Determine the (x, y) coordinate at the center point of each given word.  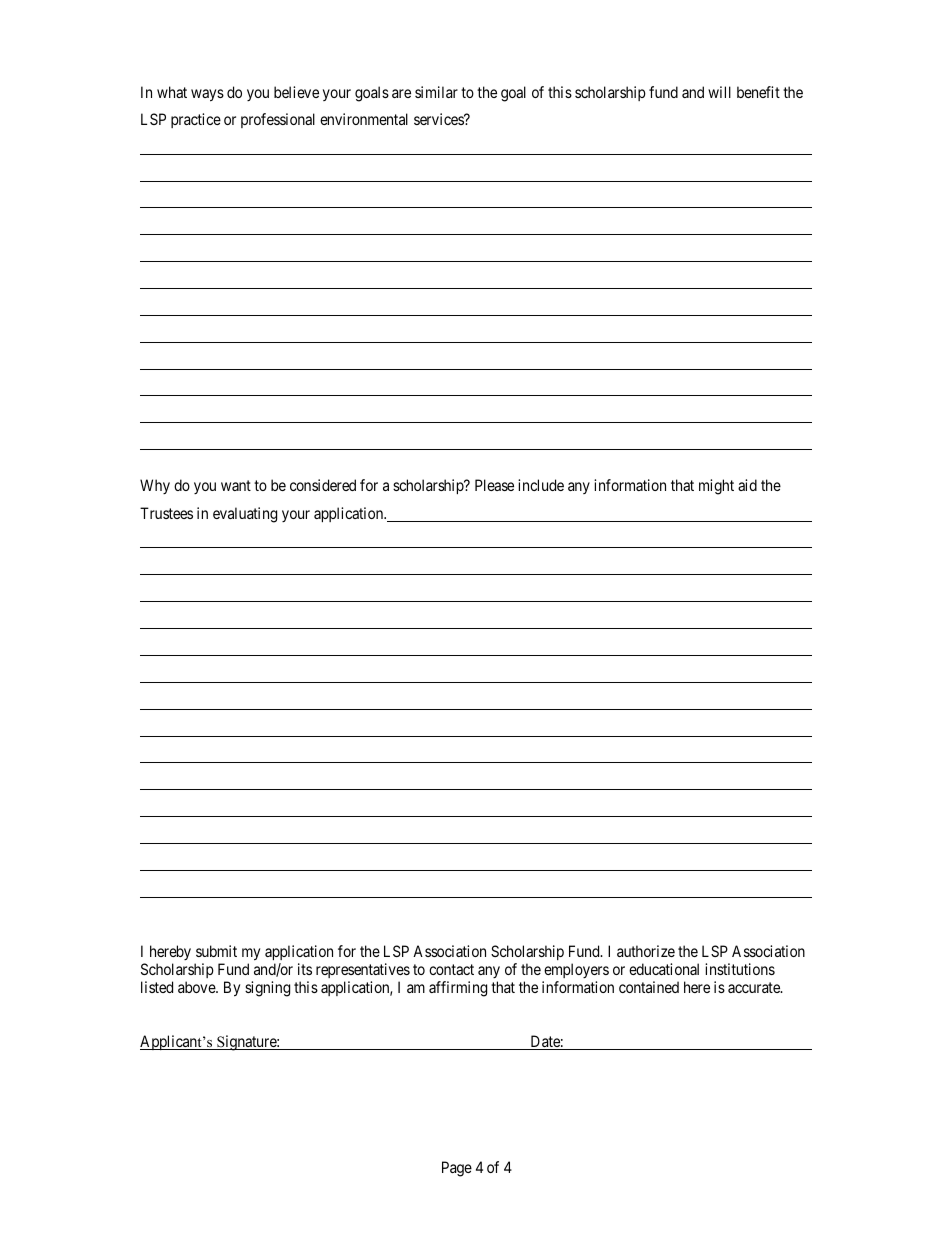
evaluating (245, 515)
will (719, 92)
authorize (646, 951)
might (716, 487)
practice (196, 120)
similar (436, 92)
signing (267, 989)
